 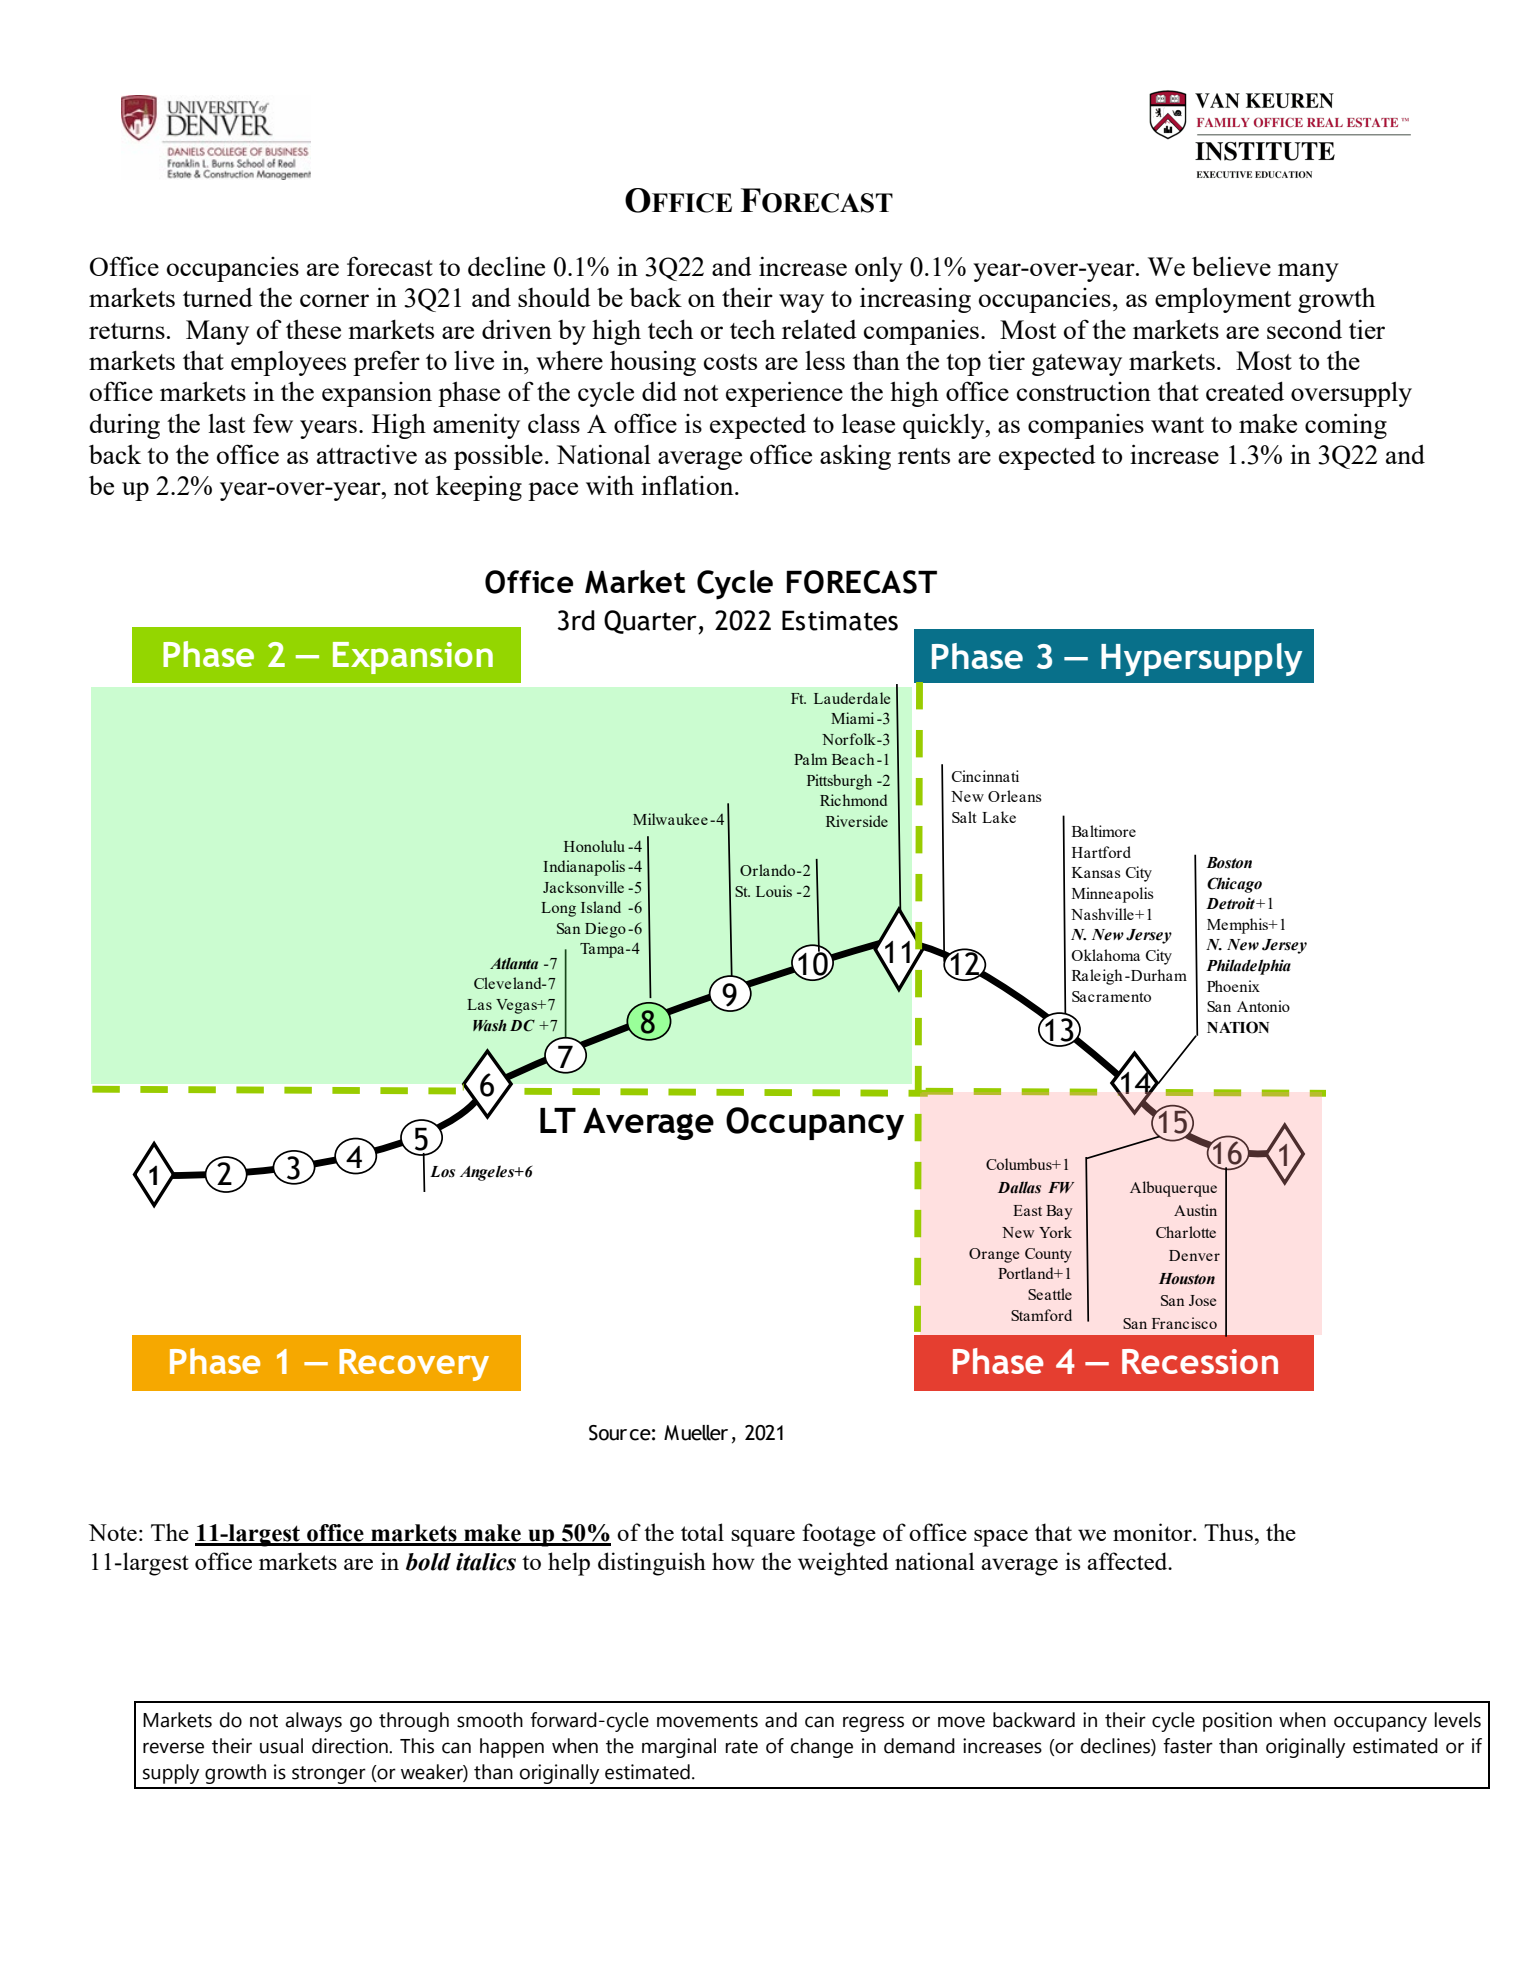 I want to click on change, so click(x=822, y=1748).
